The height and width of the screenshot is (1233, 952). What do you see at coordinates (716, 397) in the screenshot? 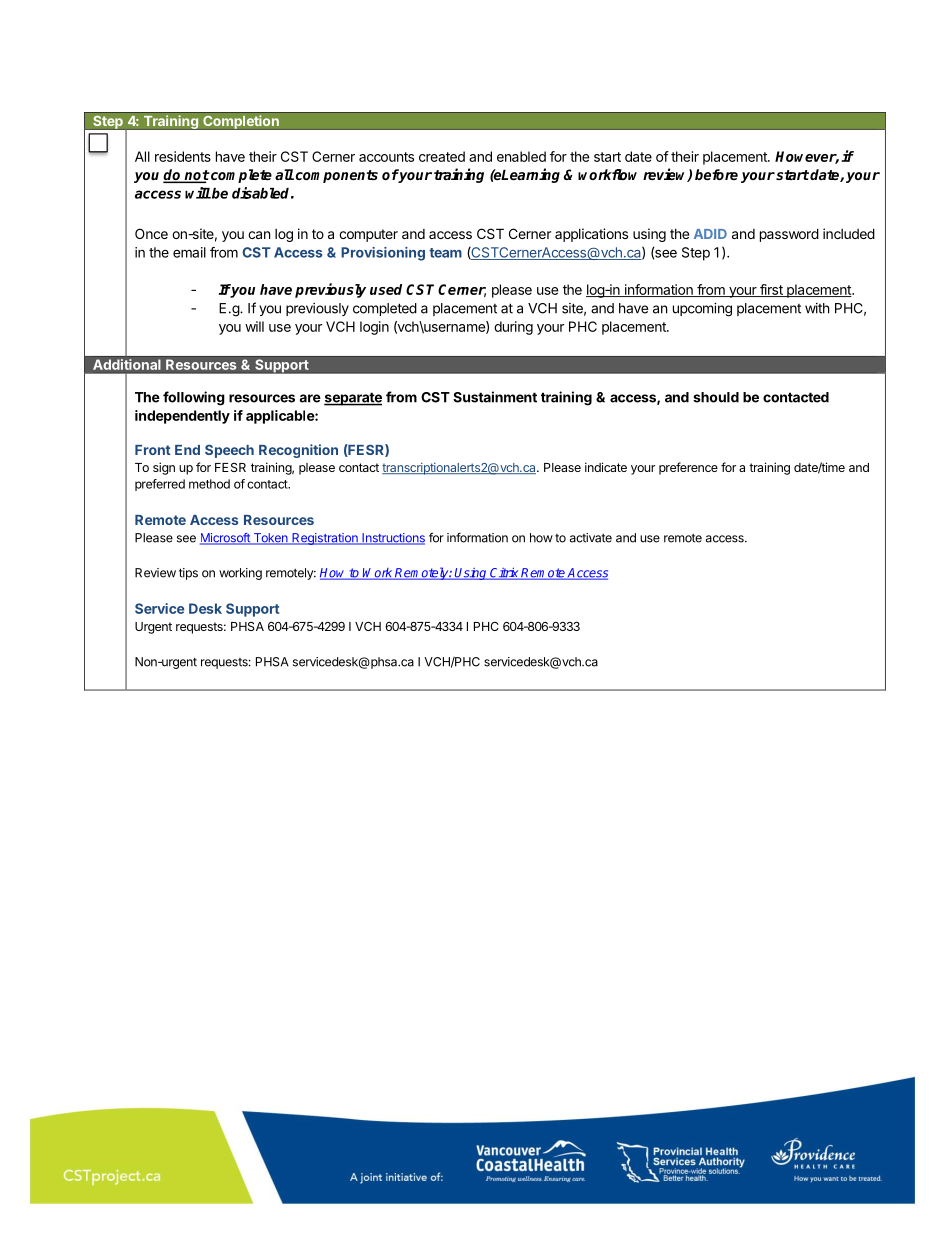
I see `should` at bounding box center [716, 397].
